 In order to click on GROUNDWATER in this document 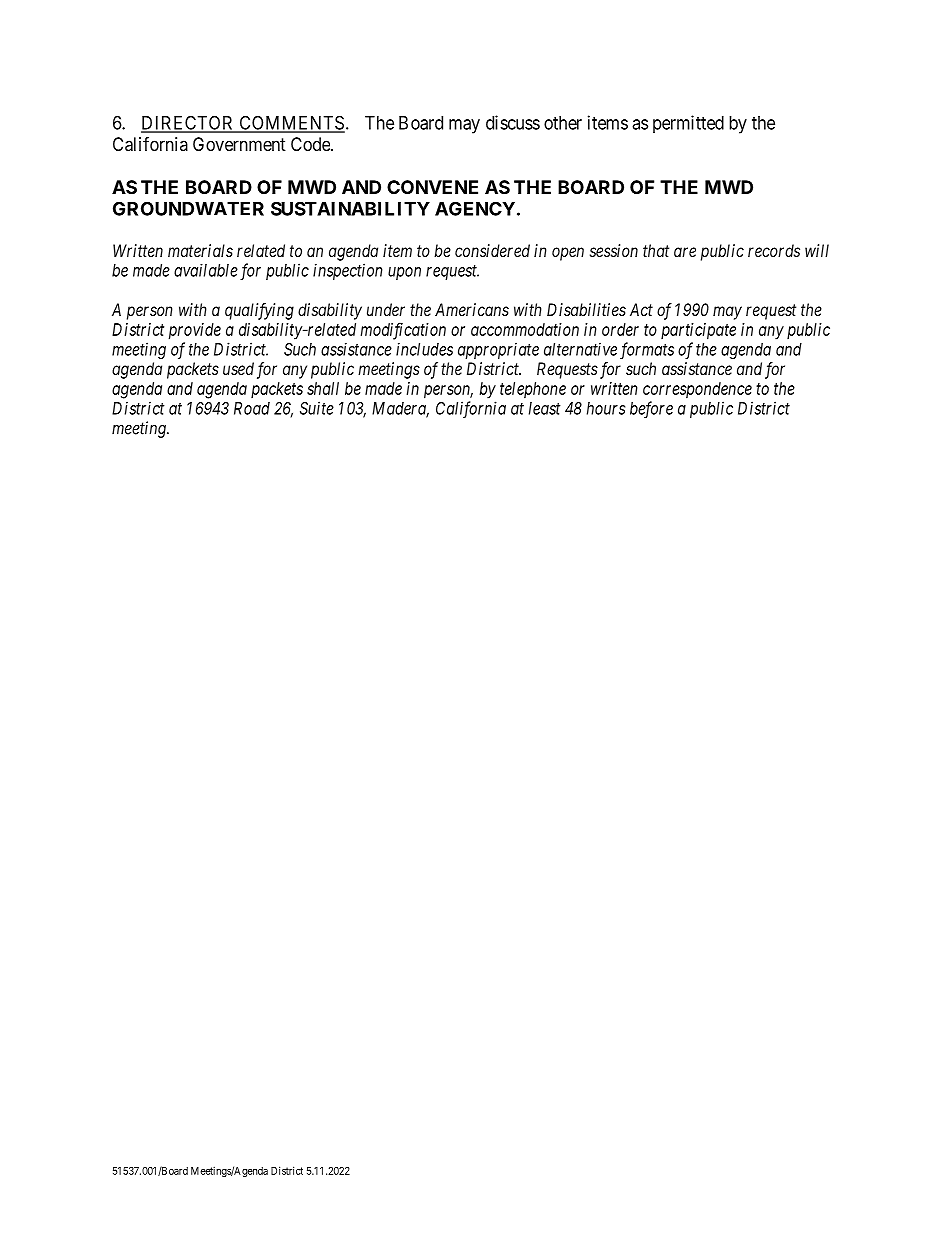, I will do `click(188, 208)`.
